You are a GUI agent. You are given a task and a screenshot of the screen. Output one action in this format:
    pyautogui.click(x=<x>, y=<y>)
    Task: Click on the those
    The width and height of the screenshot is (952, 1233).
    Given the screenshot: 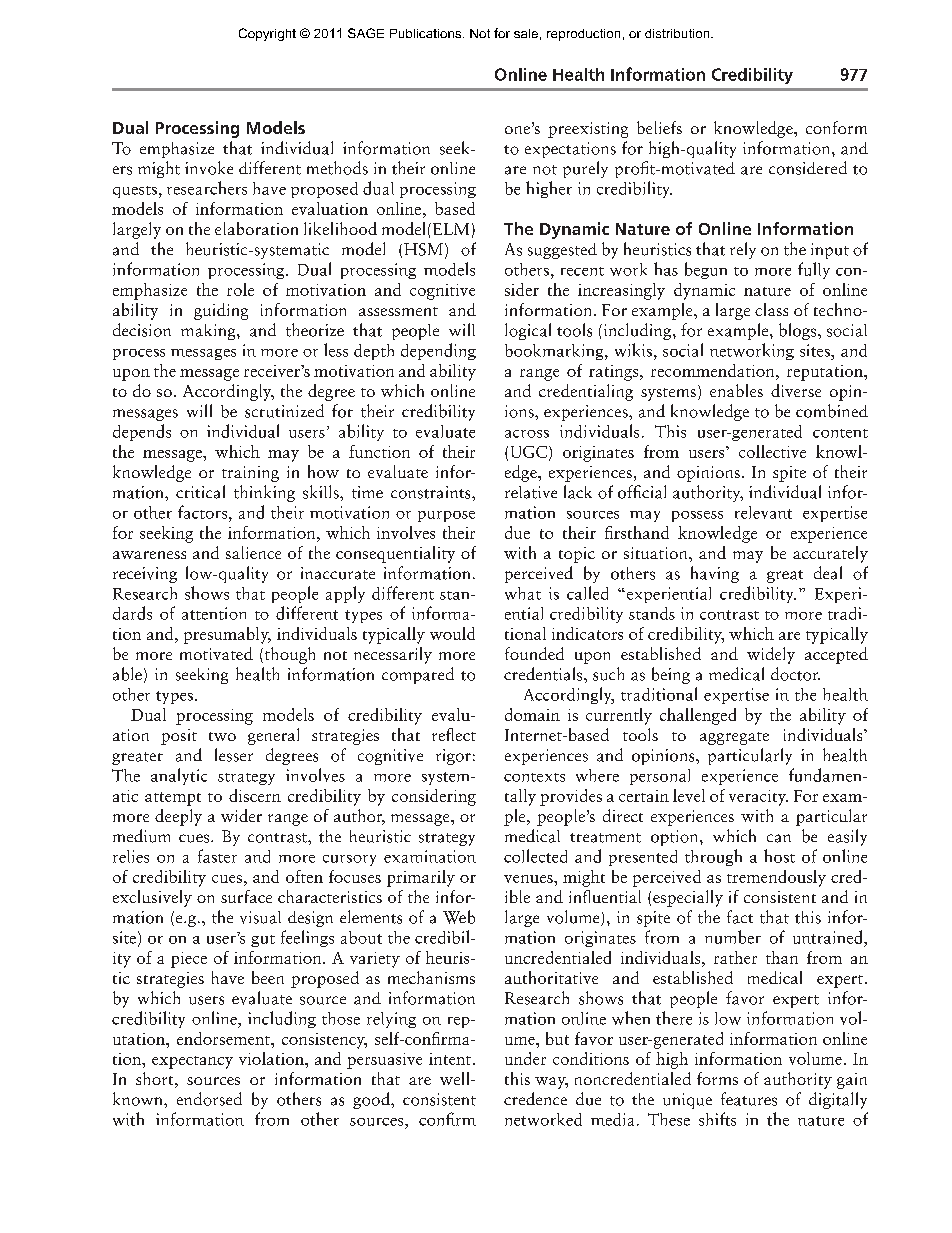 What is the action you would take?
    pyautogui.click(x=341, y=1018)
